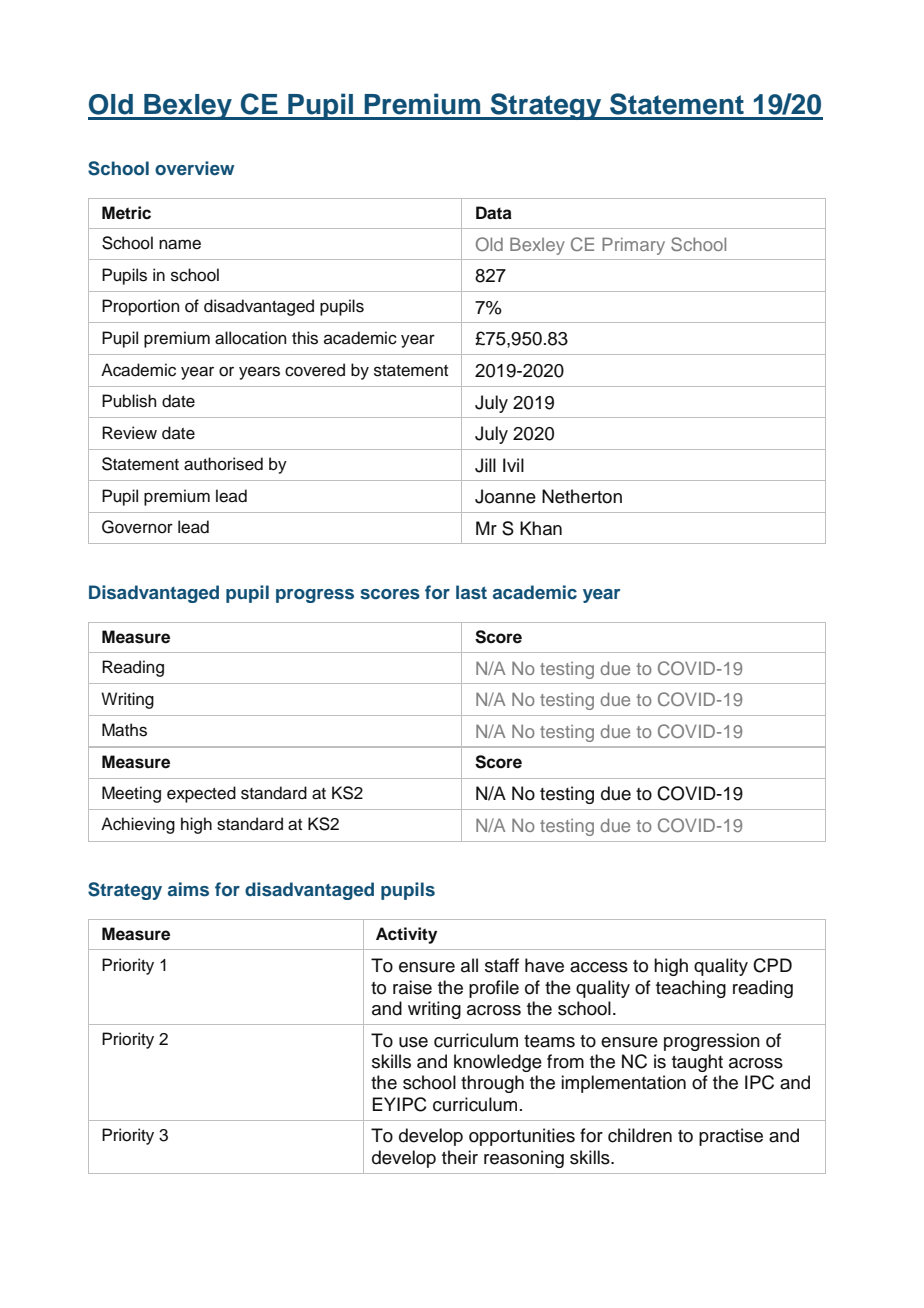 This screenshot has width=924, height=1308. What do you see at coordinates (494, 213) in the screenshot?
I see `Data` at bounding box center [494, 213].
